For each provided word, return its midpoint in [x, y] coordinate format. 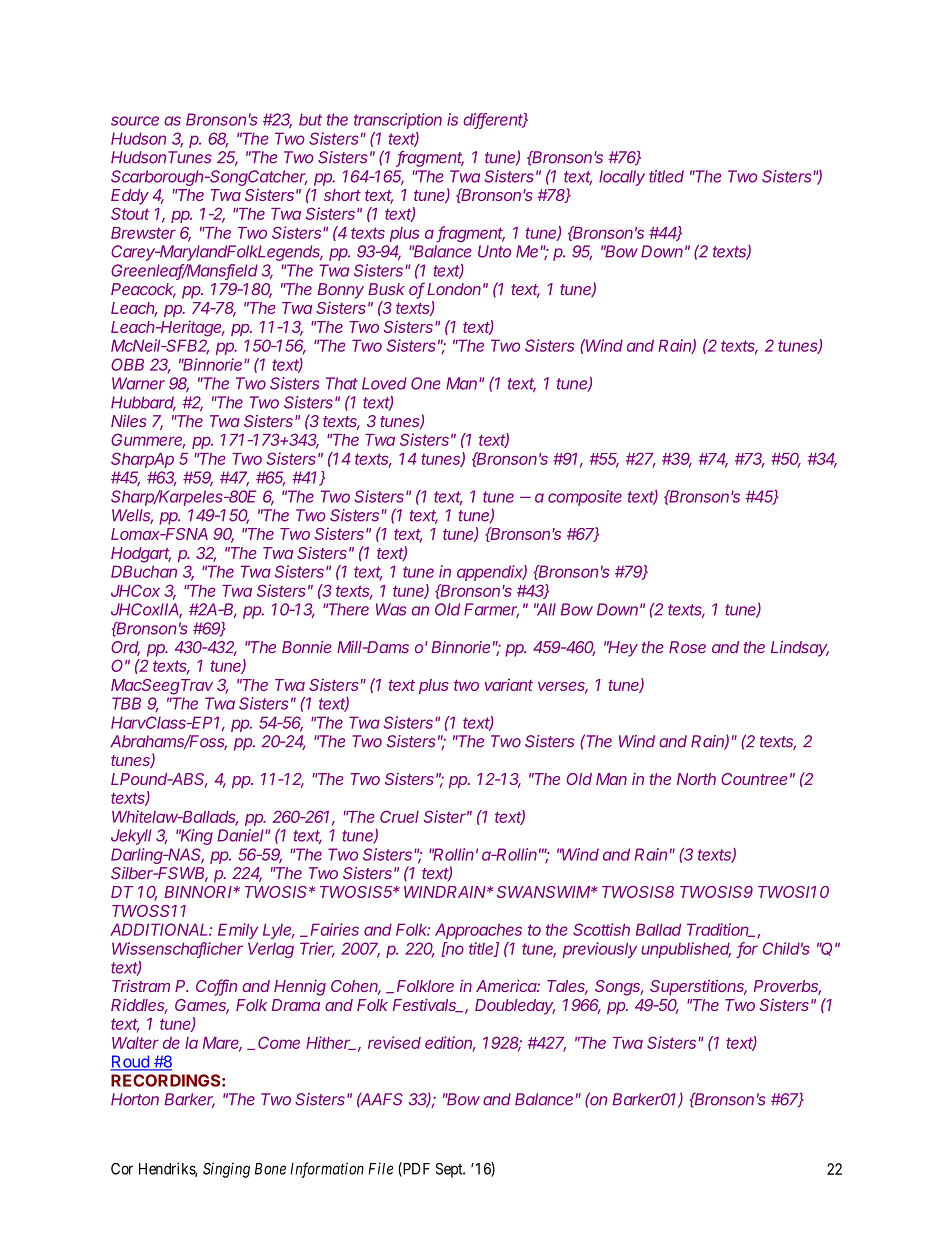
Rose [687, 647]
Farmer [491, 610]
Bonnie [307, 647]
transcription [398, 121]
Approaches [478, 931]
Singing [226, 1170]
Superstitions [698, 988]
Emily [238, 931]
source [135, 121]
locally [622, 178]
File [380, 1168]
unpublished [686, 950]
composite [585, 498]
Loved [384, 383]
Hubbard [143, 403]
